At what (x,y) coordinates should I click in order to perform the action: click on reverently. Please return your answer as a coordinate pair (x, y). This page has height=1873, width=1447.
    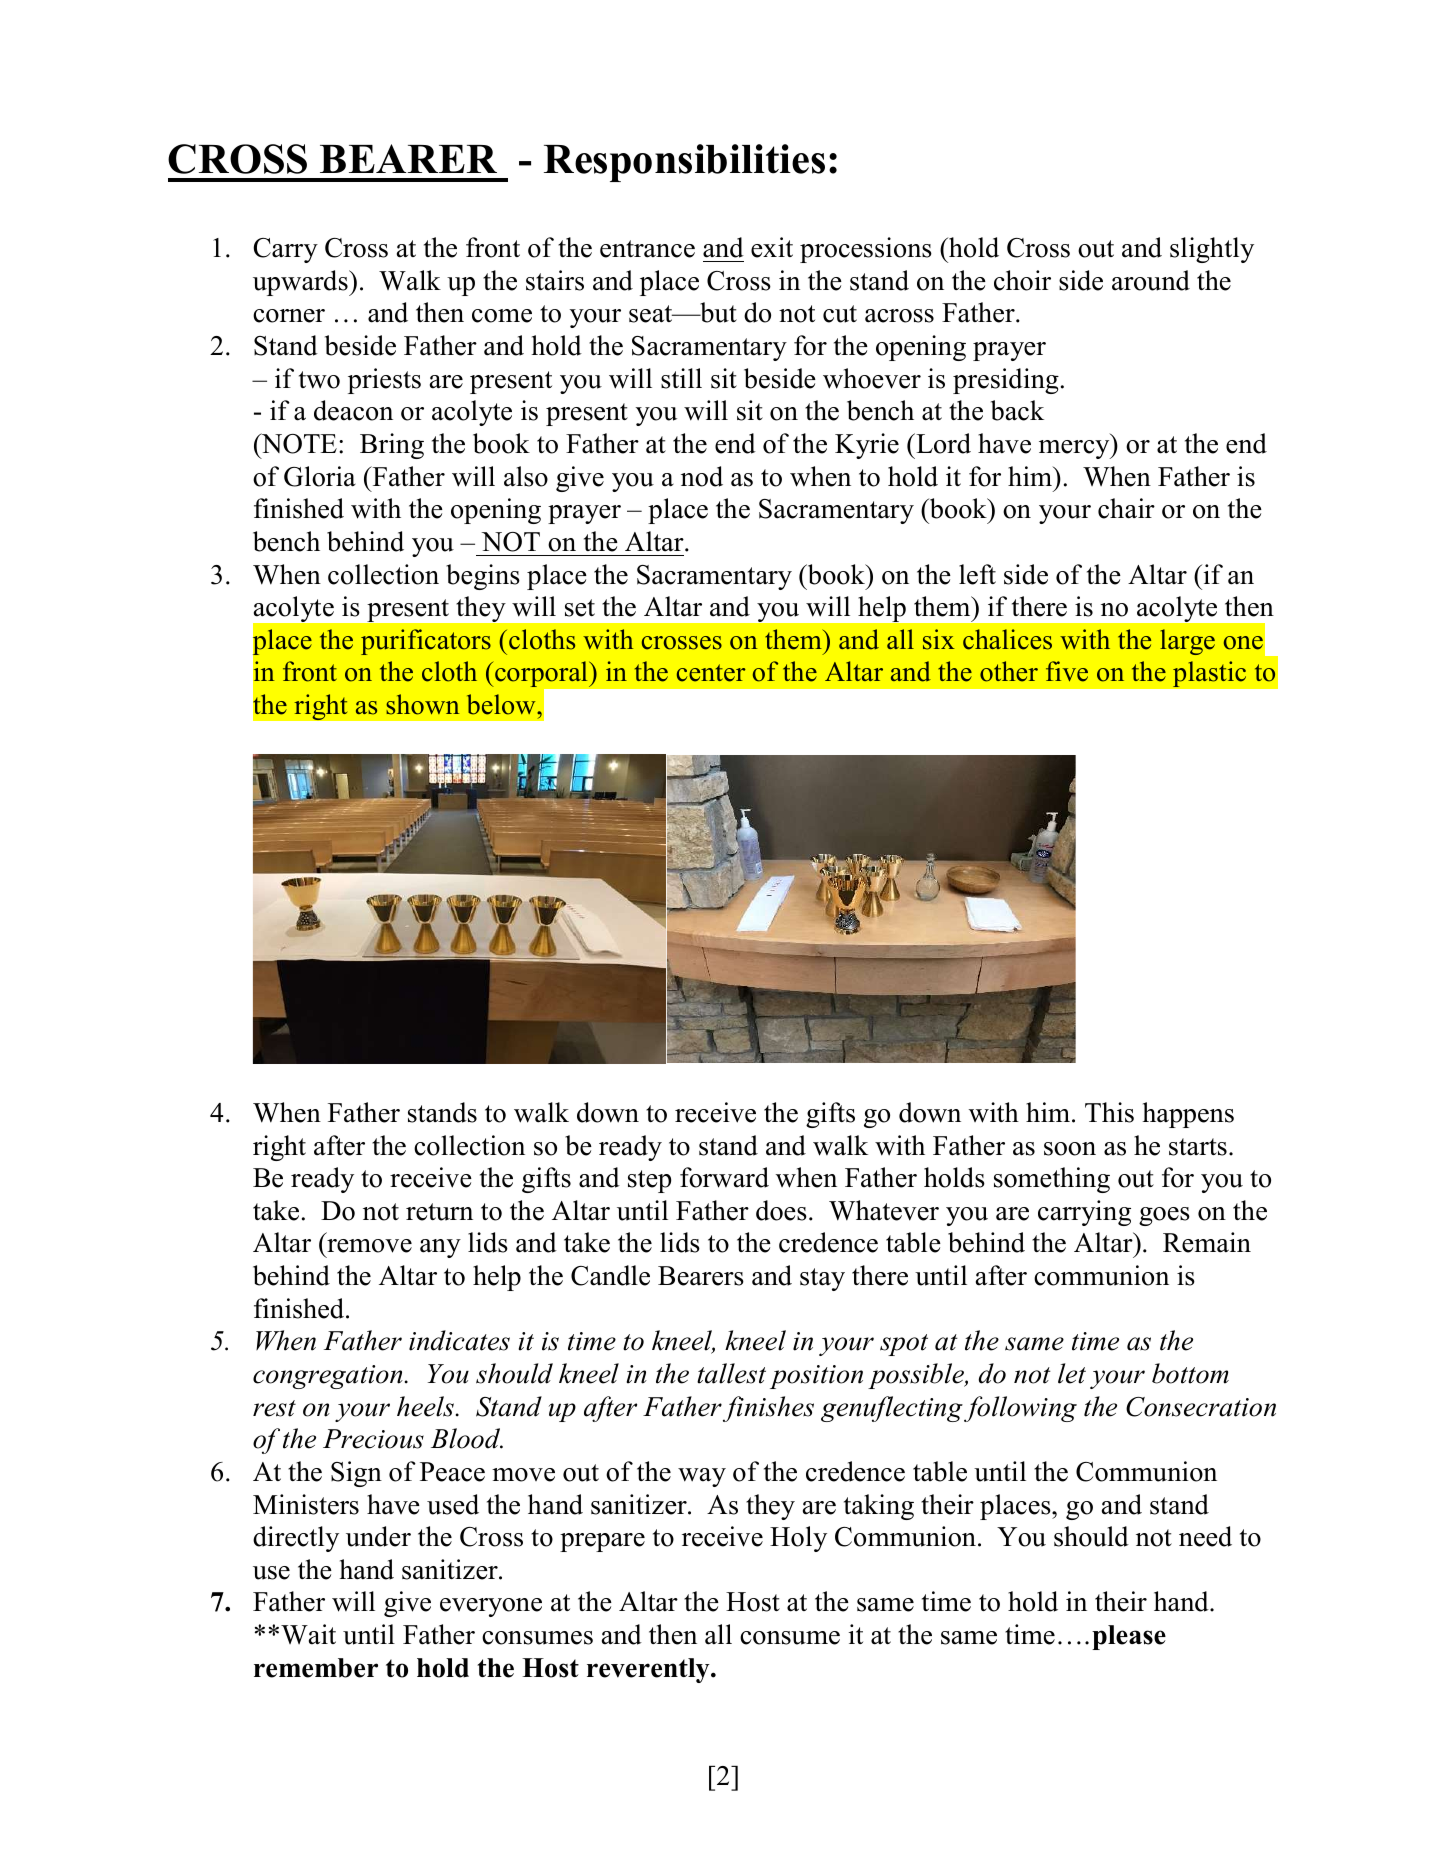
    Looking at the image, I should click on (649, 1670).
